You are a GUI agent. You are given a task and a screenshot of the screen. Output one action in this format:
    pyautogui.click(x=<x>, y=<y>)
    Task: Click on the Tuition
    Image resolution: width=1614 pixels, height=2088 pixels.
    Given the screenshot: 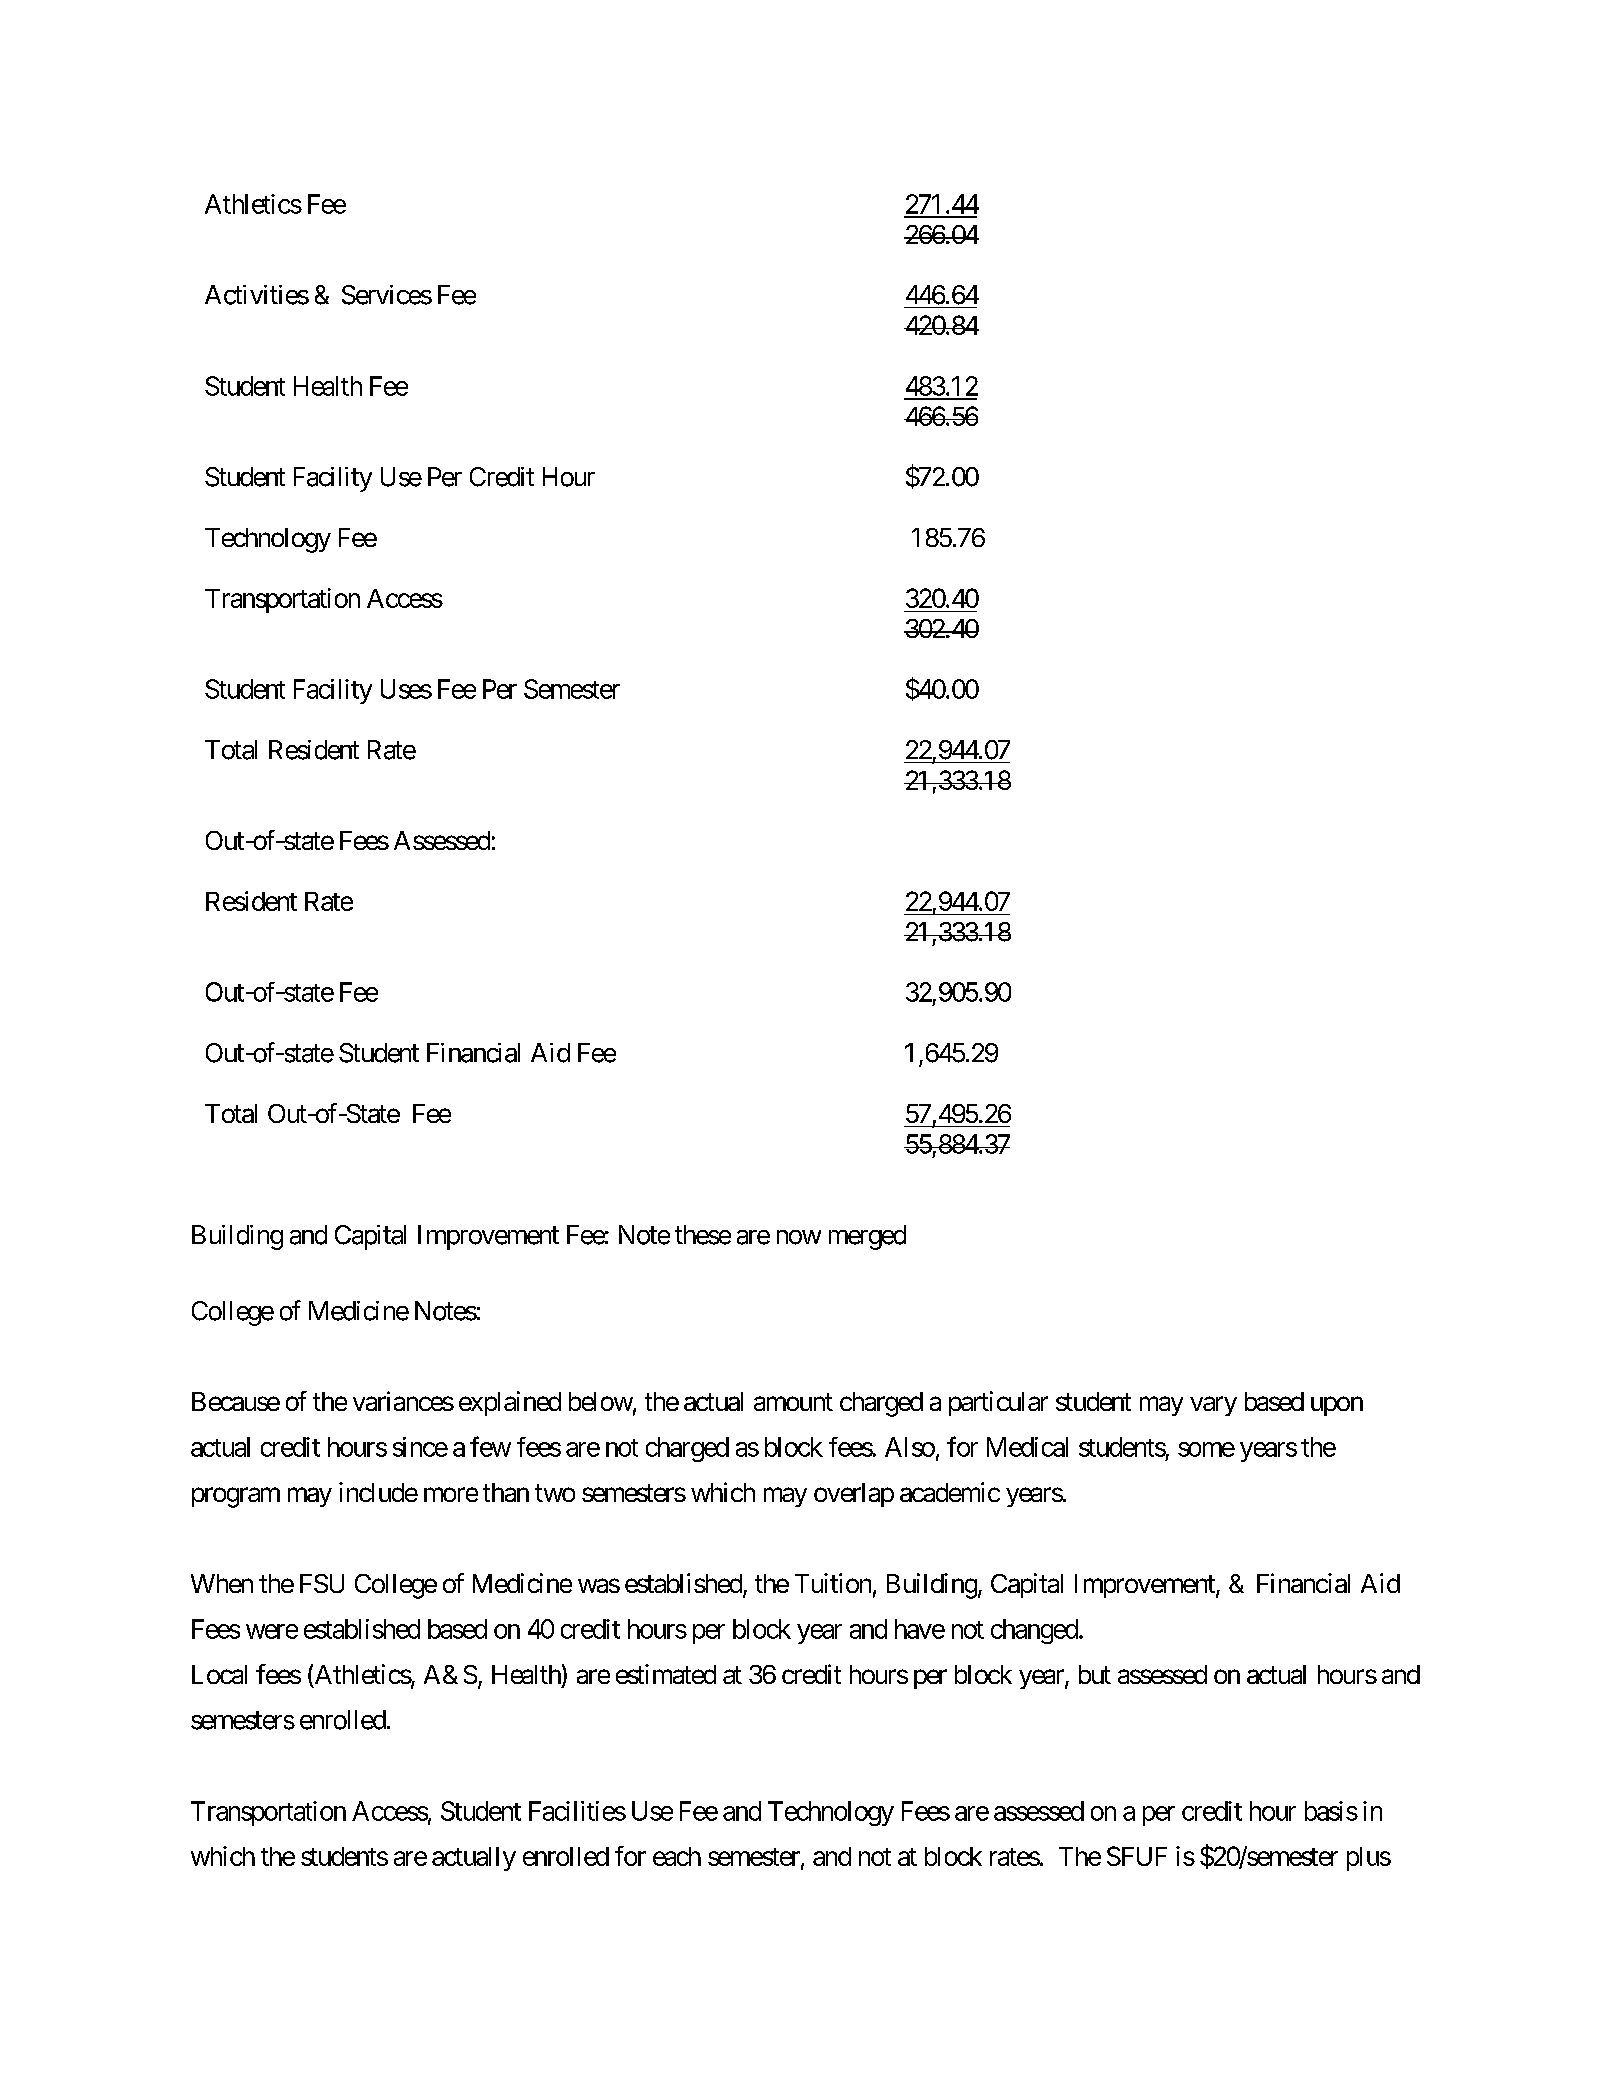 What is the action you would take?
    pyautogui.click(x=833, y=1583)
